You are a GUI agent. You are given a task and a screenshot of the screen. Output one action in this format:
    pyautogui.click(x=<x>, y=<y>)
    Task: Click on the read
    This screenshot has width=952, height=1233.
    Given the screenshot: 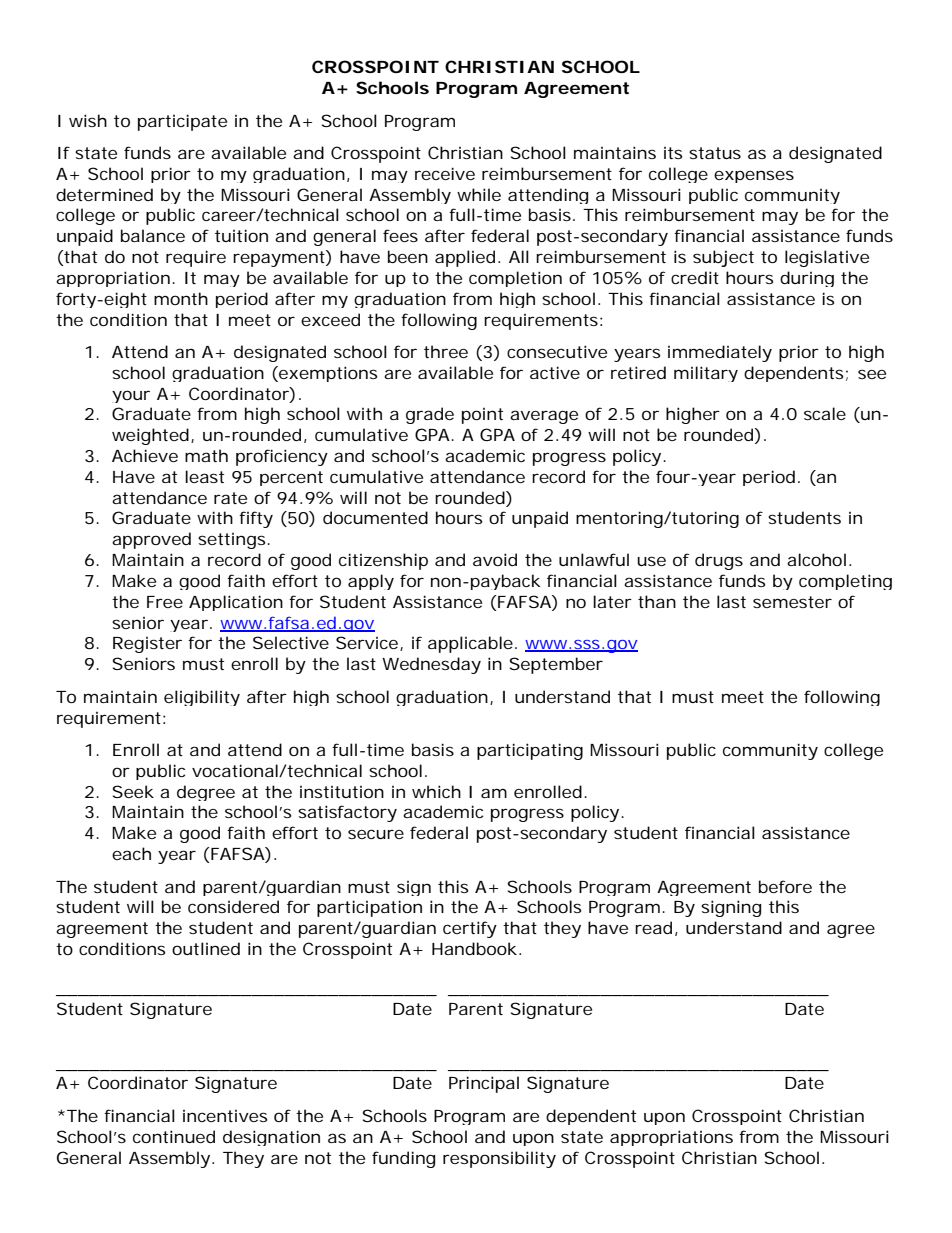 What is the action you would take?
    pyautogui.click(x=656, y=928)
